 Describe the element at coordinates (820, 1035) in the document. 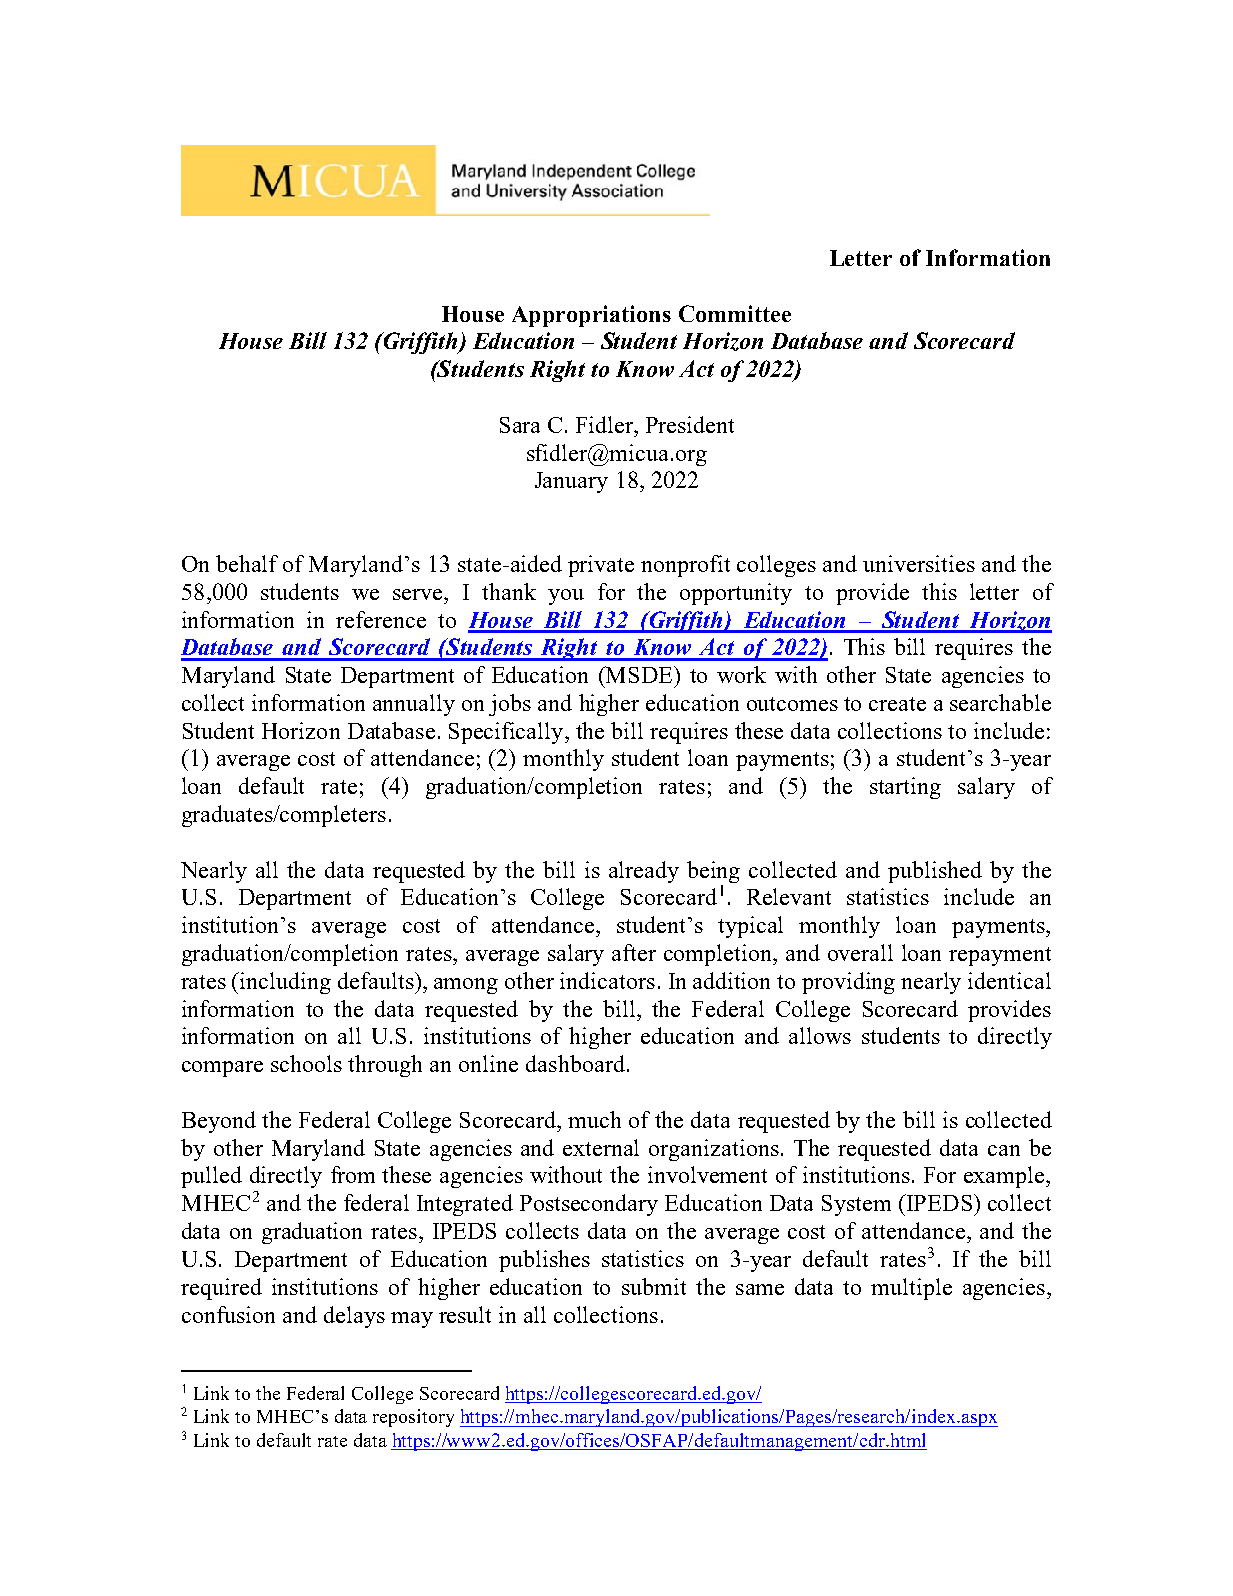

I see `allows` at that location.
